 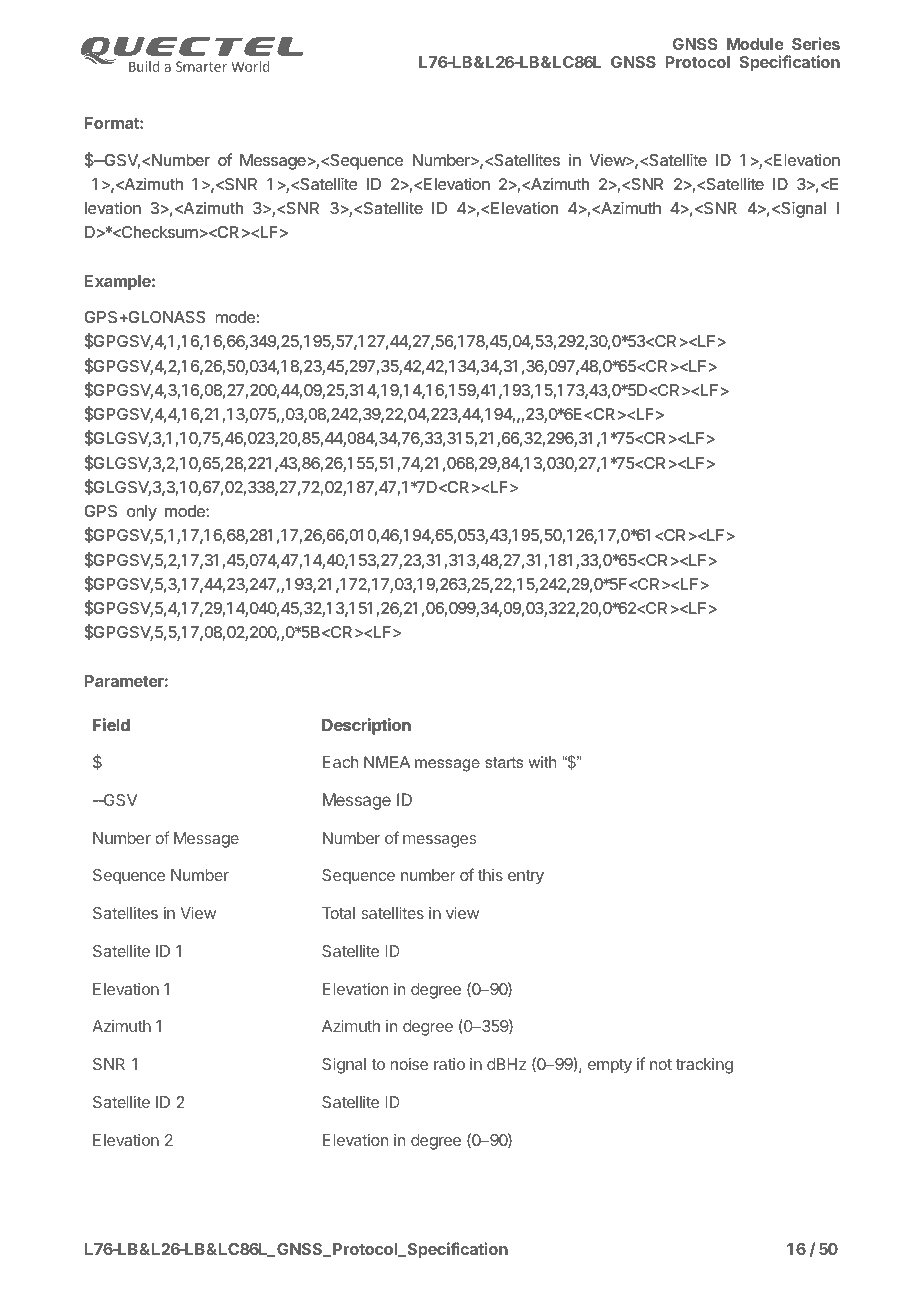 What do you see at coordinates (816, 43) in the page?
I see `Series` at bounding box center [816, 43].
